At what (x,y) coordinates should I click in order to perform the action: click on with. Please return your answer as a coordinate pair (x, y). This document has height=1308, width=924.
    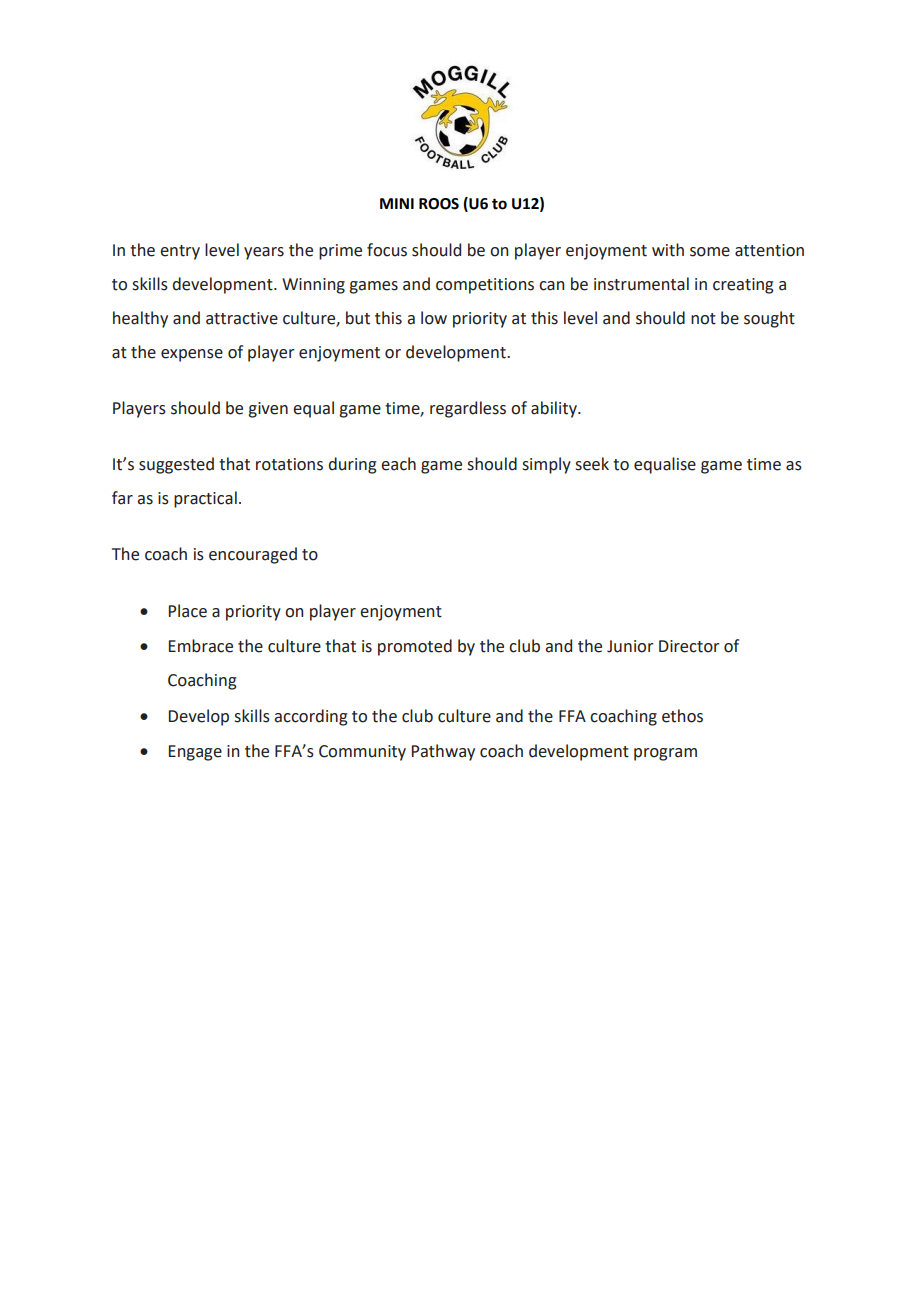
    Looking at the image, I should click on (668, 250).
